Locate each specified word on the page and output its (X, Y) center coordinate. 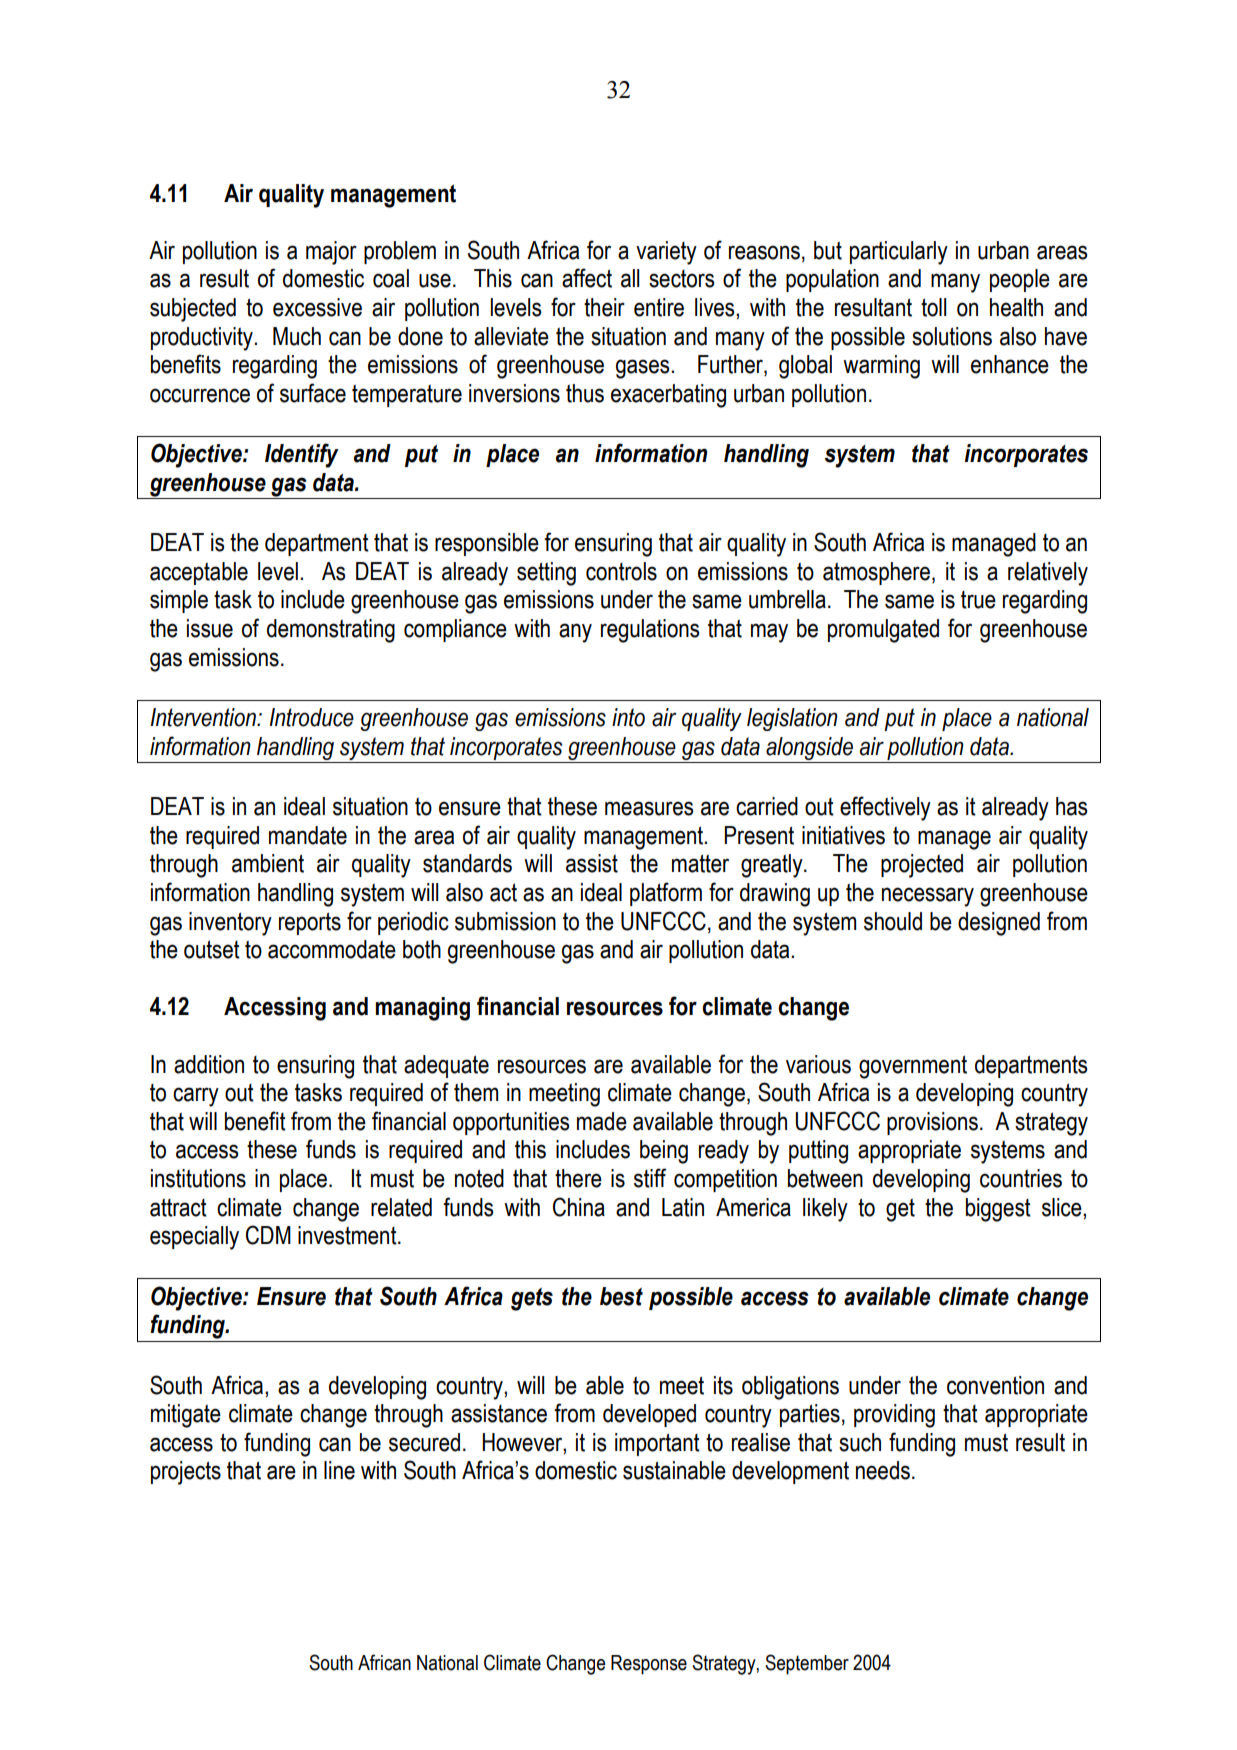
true (978, 600)
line (339, 1470)
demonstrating (331, 631)
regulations (650, 631)
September (807, 1664)
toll (933, 307)
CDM (268, 1235)
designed (999, 924)
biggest (998, 1210)
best (621, 1296)
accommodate (332, 949)
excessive (317, 307)
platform (666, 894)
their (604, 307)
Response (649, 1665)
